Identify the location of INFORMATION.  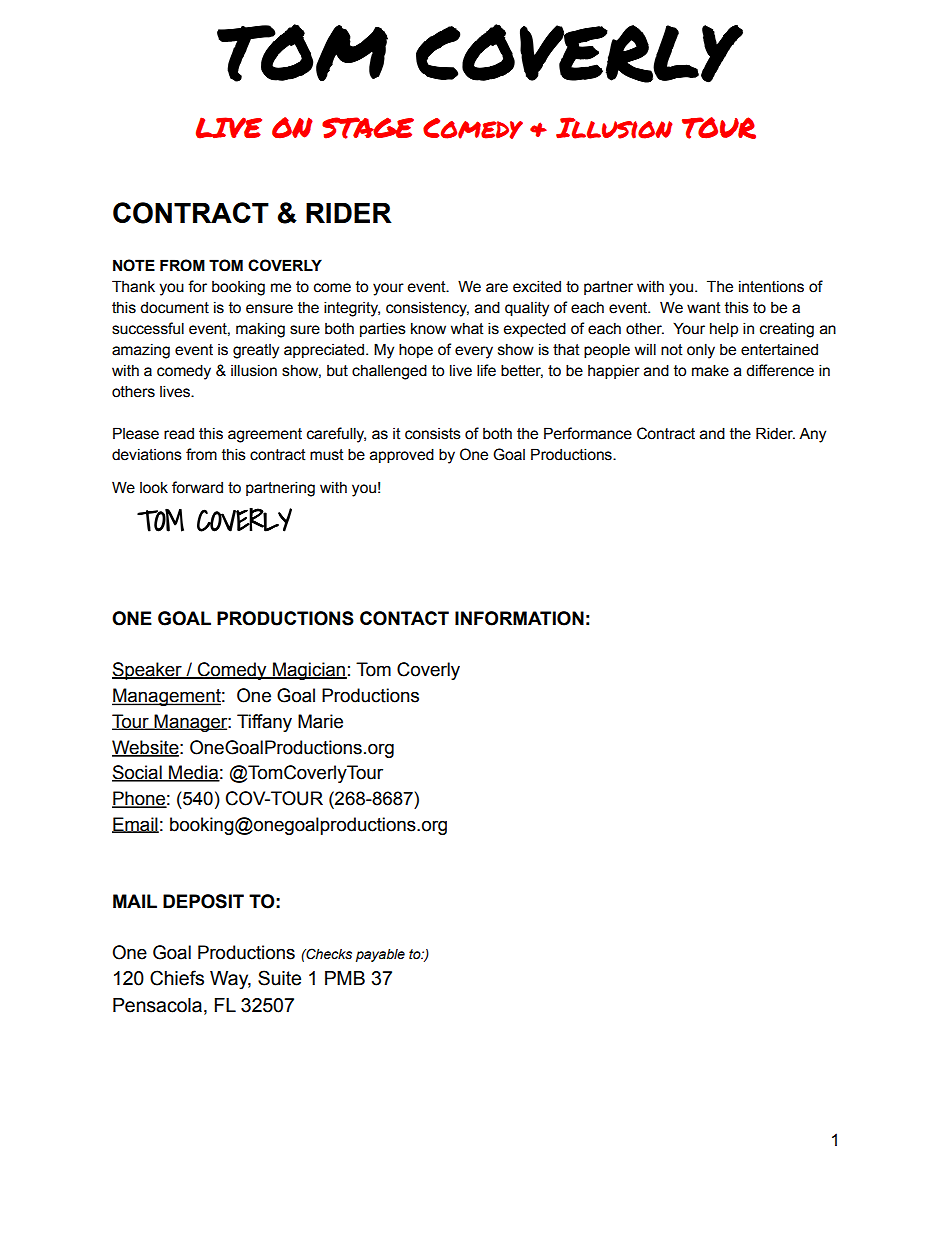
(519, 618).
